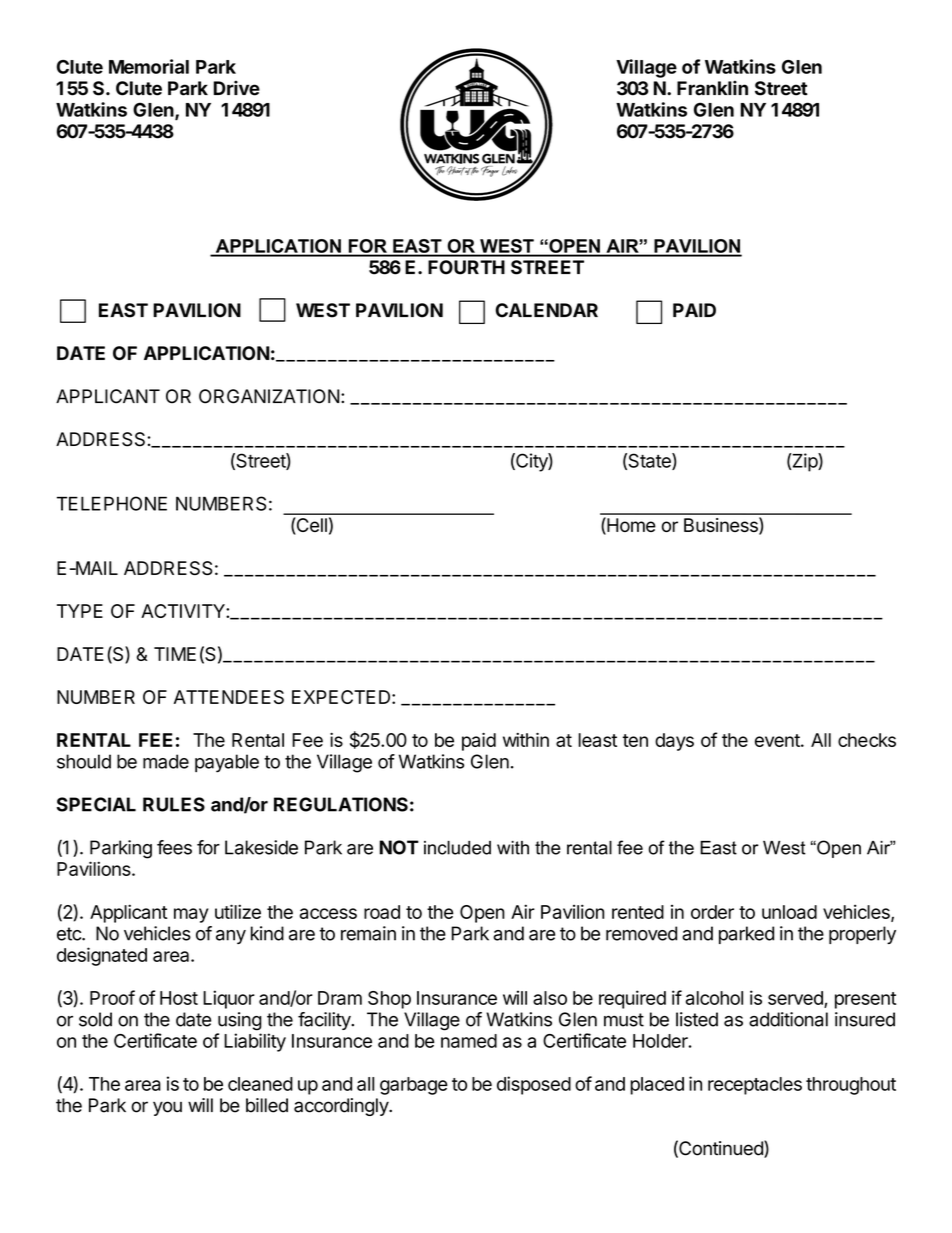 The image size is (952, 1233). I want to click on FOURTH, so click(466, 267).
